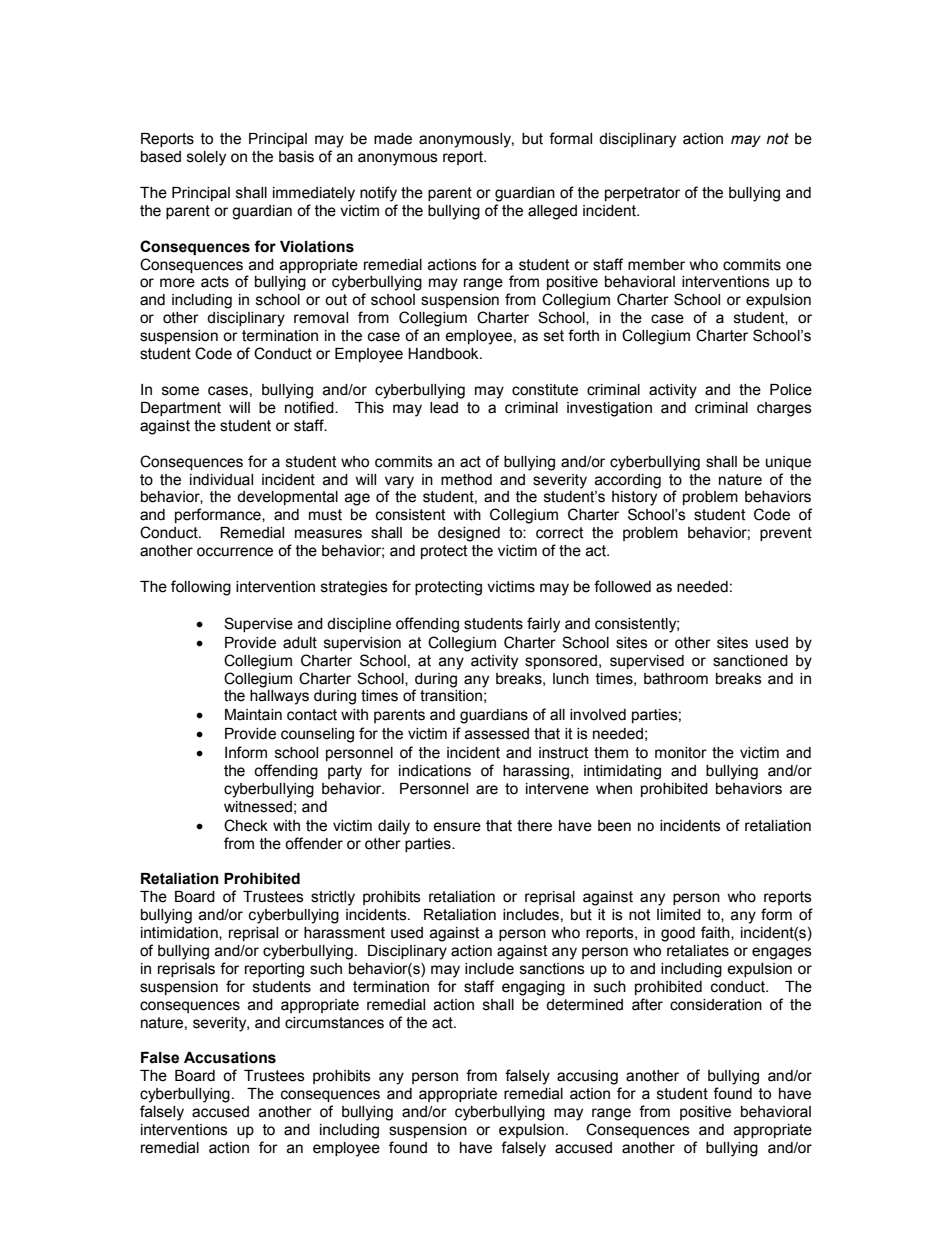  Describe the element at coordinates (642, 194) in the document. I see `perpetrator` at that location.
